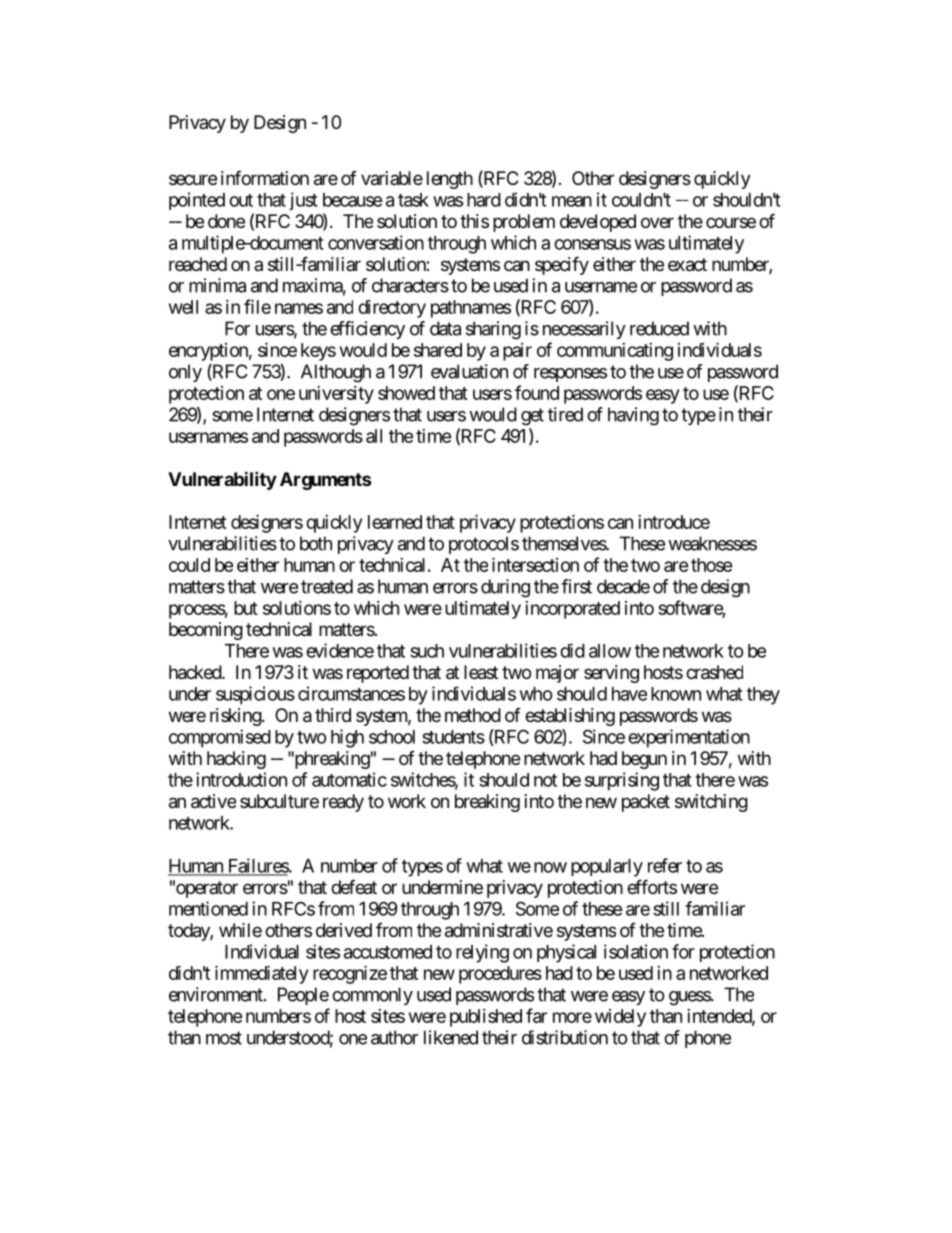 This image has height=1233, width=952. I want to click on over, so click(657, 222).
